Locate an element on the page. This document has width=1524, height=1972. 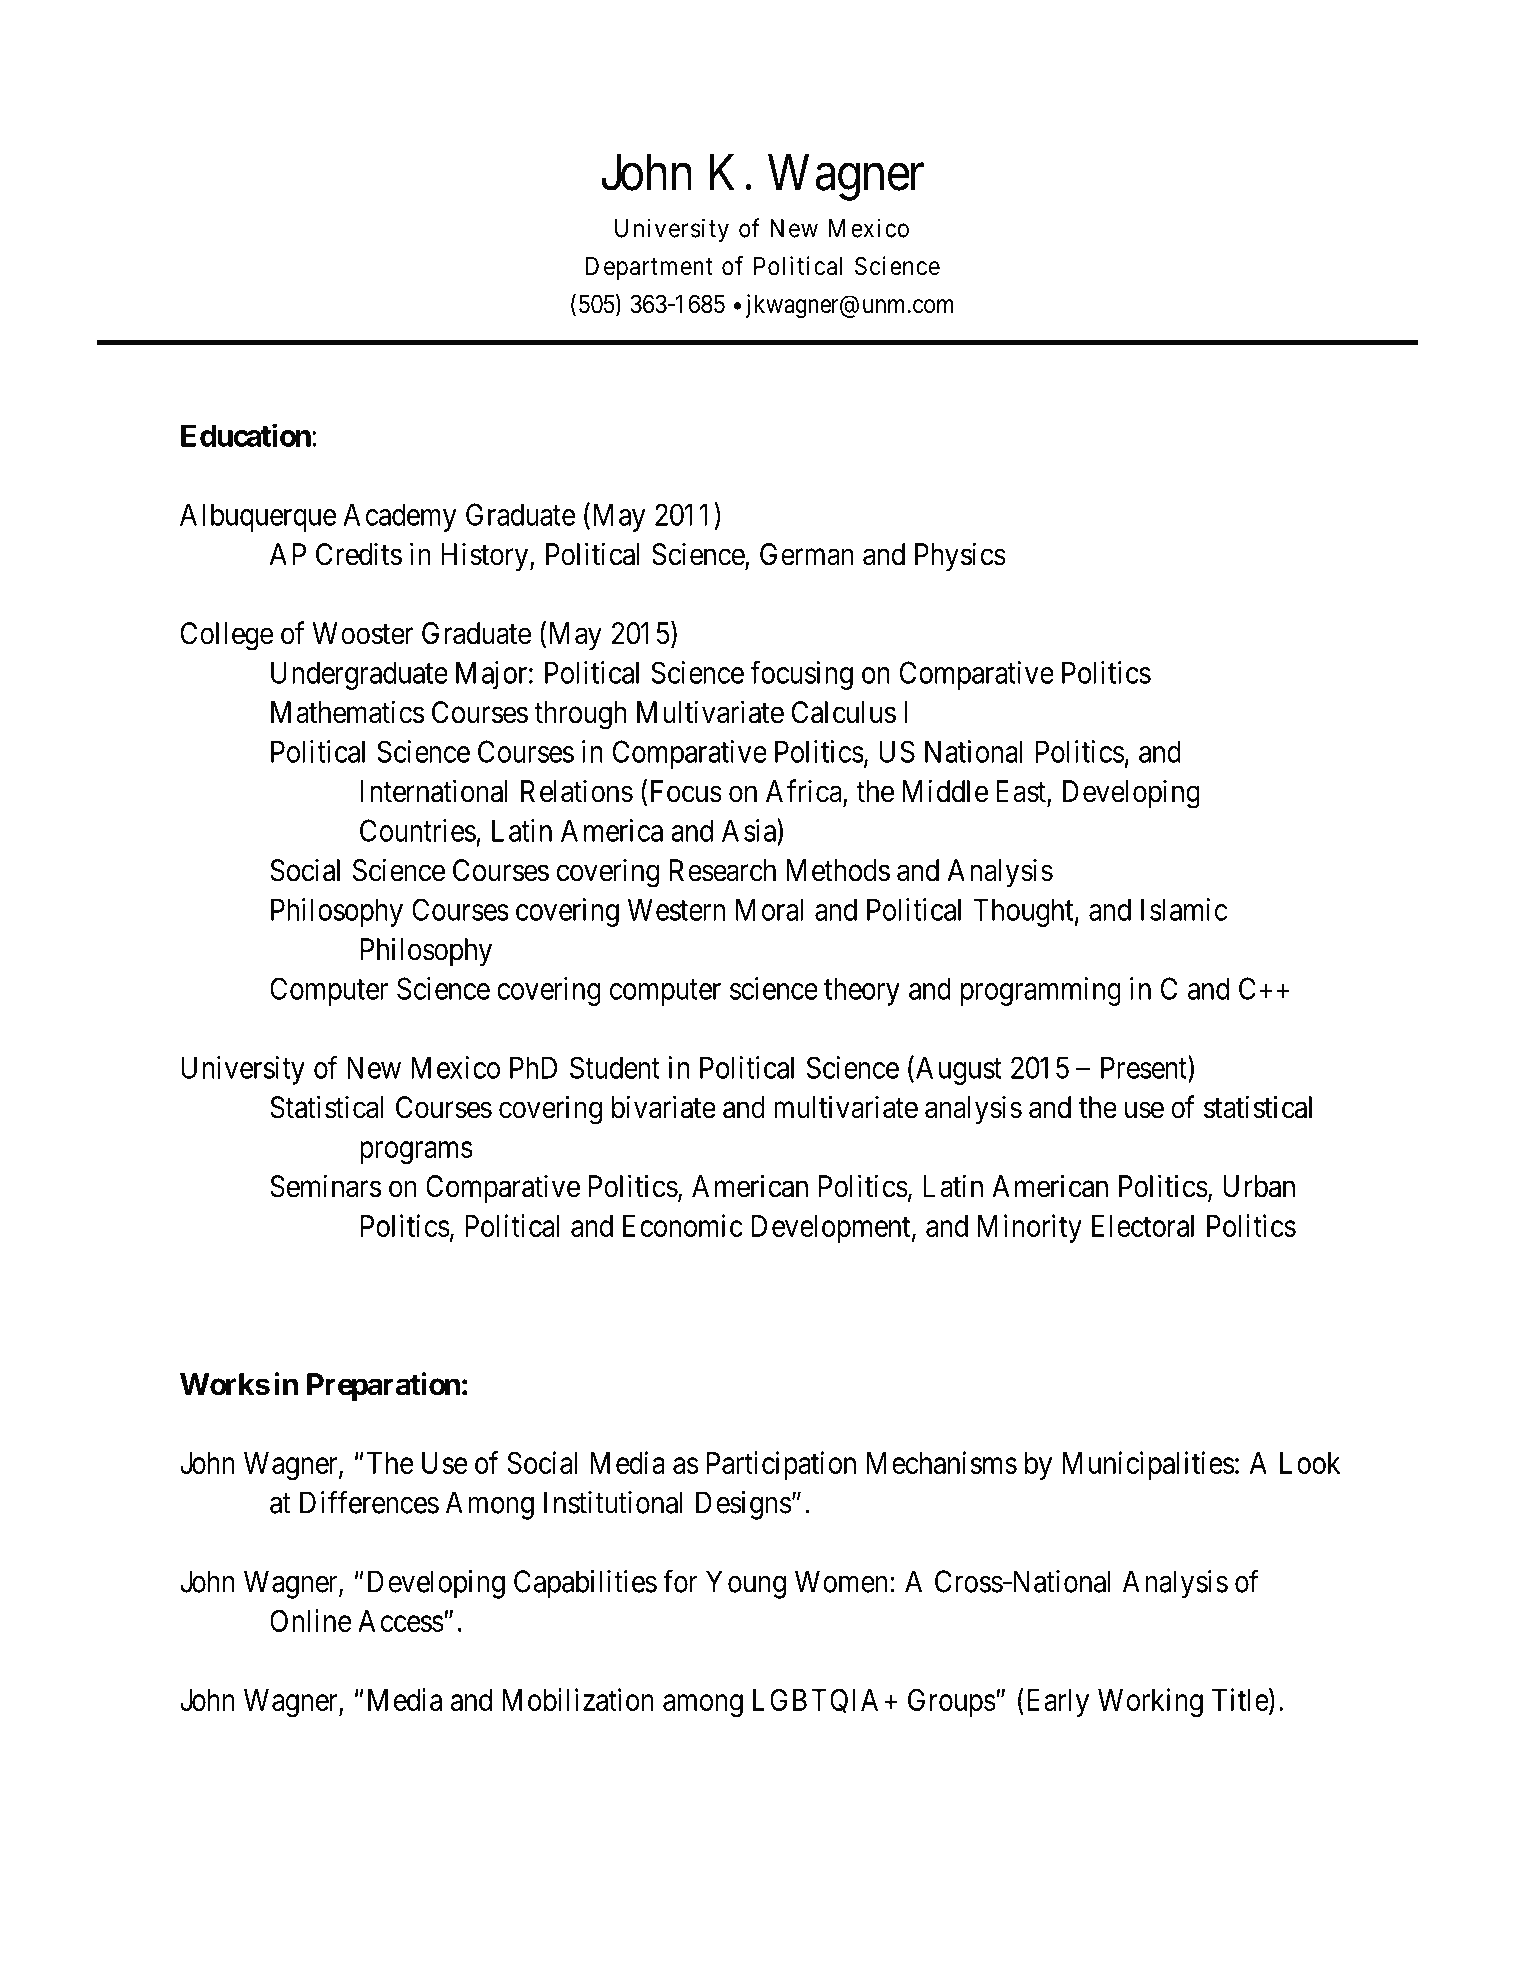
Physics is located at coordinates (960, 556).
